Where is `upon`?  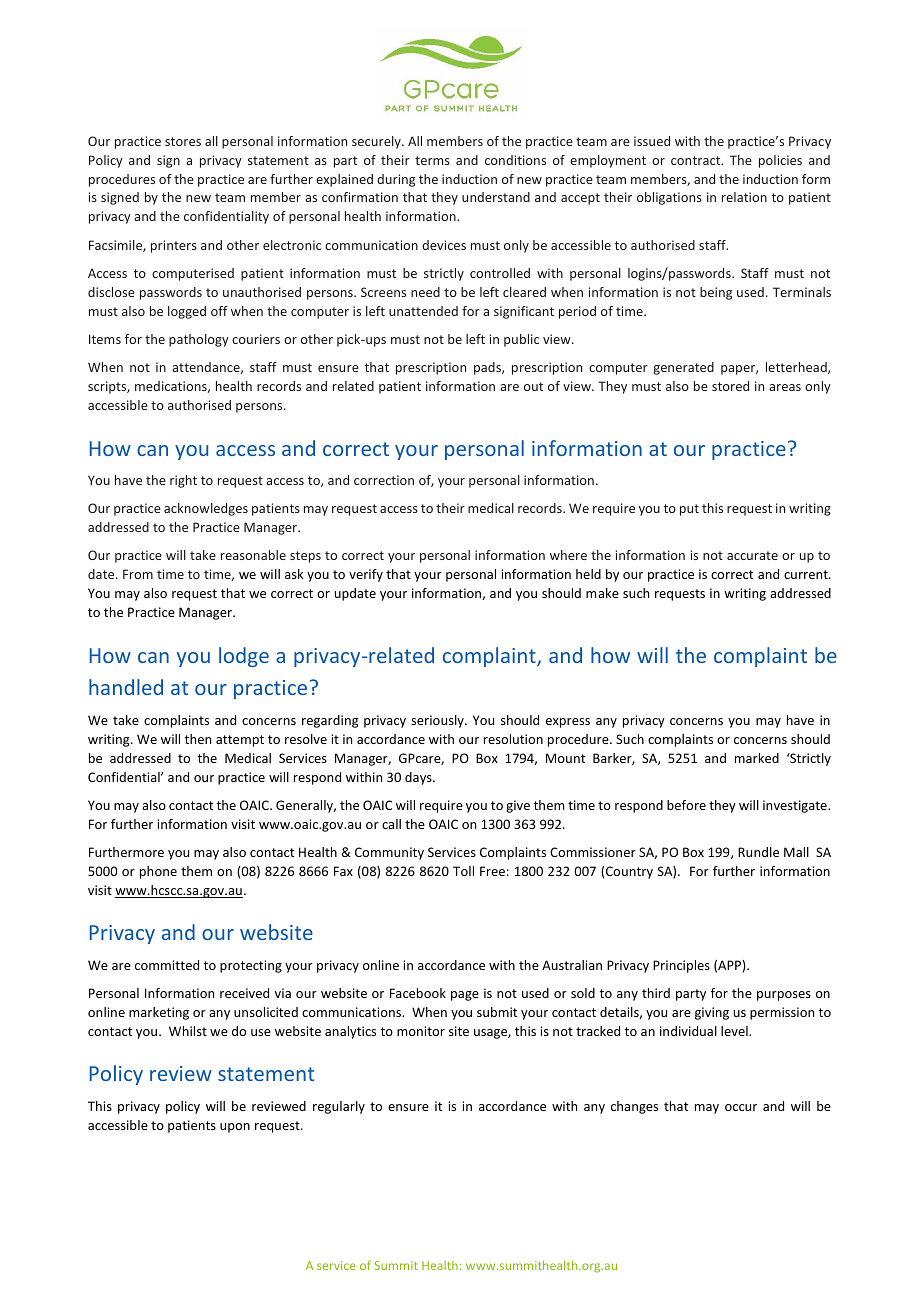 upon is located at coordinates (235, 1128).
